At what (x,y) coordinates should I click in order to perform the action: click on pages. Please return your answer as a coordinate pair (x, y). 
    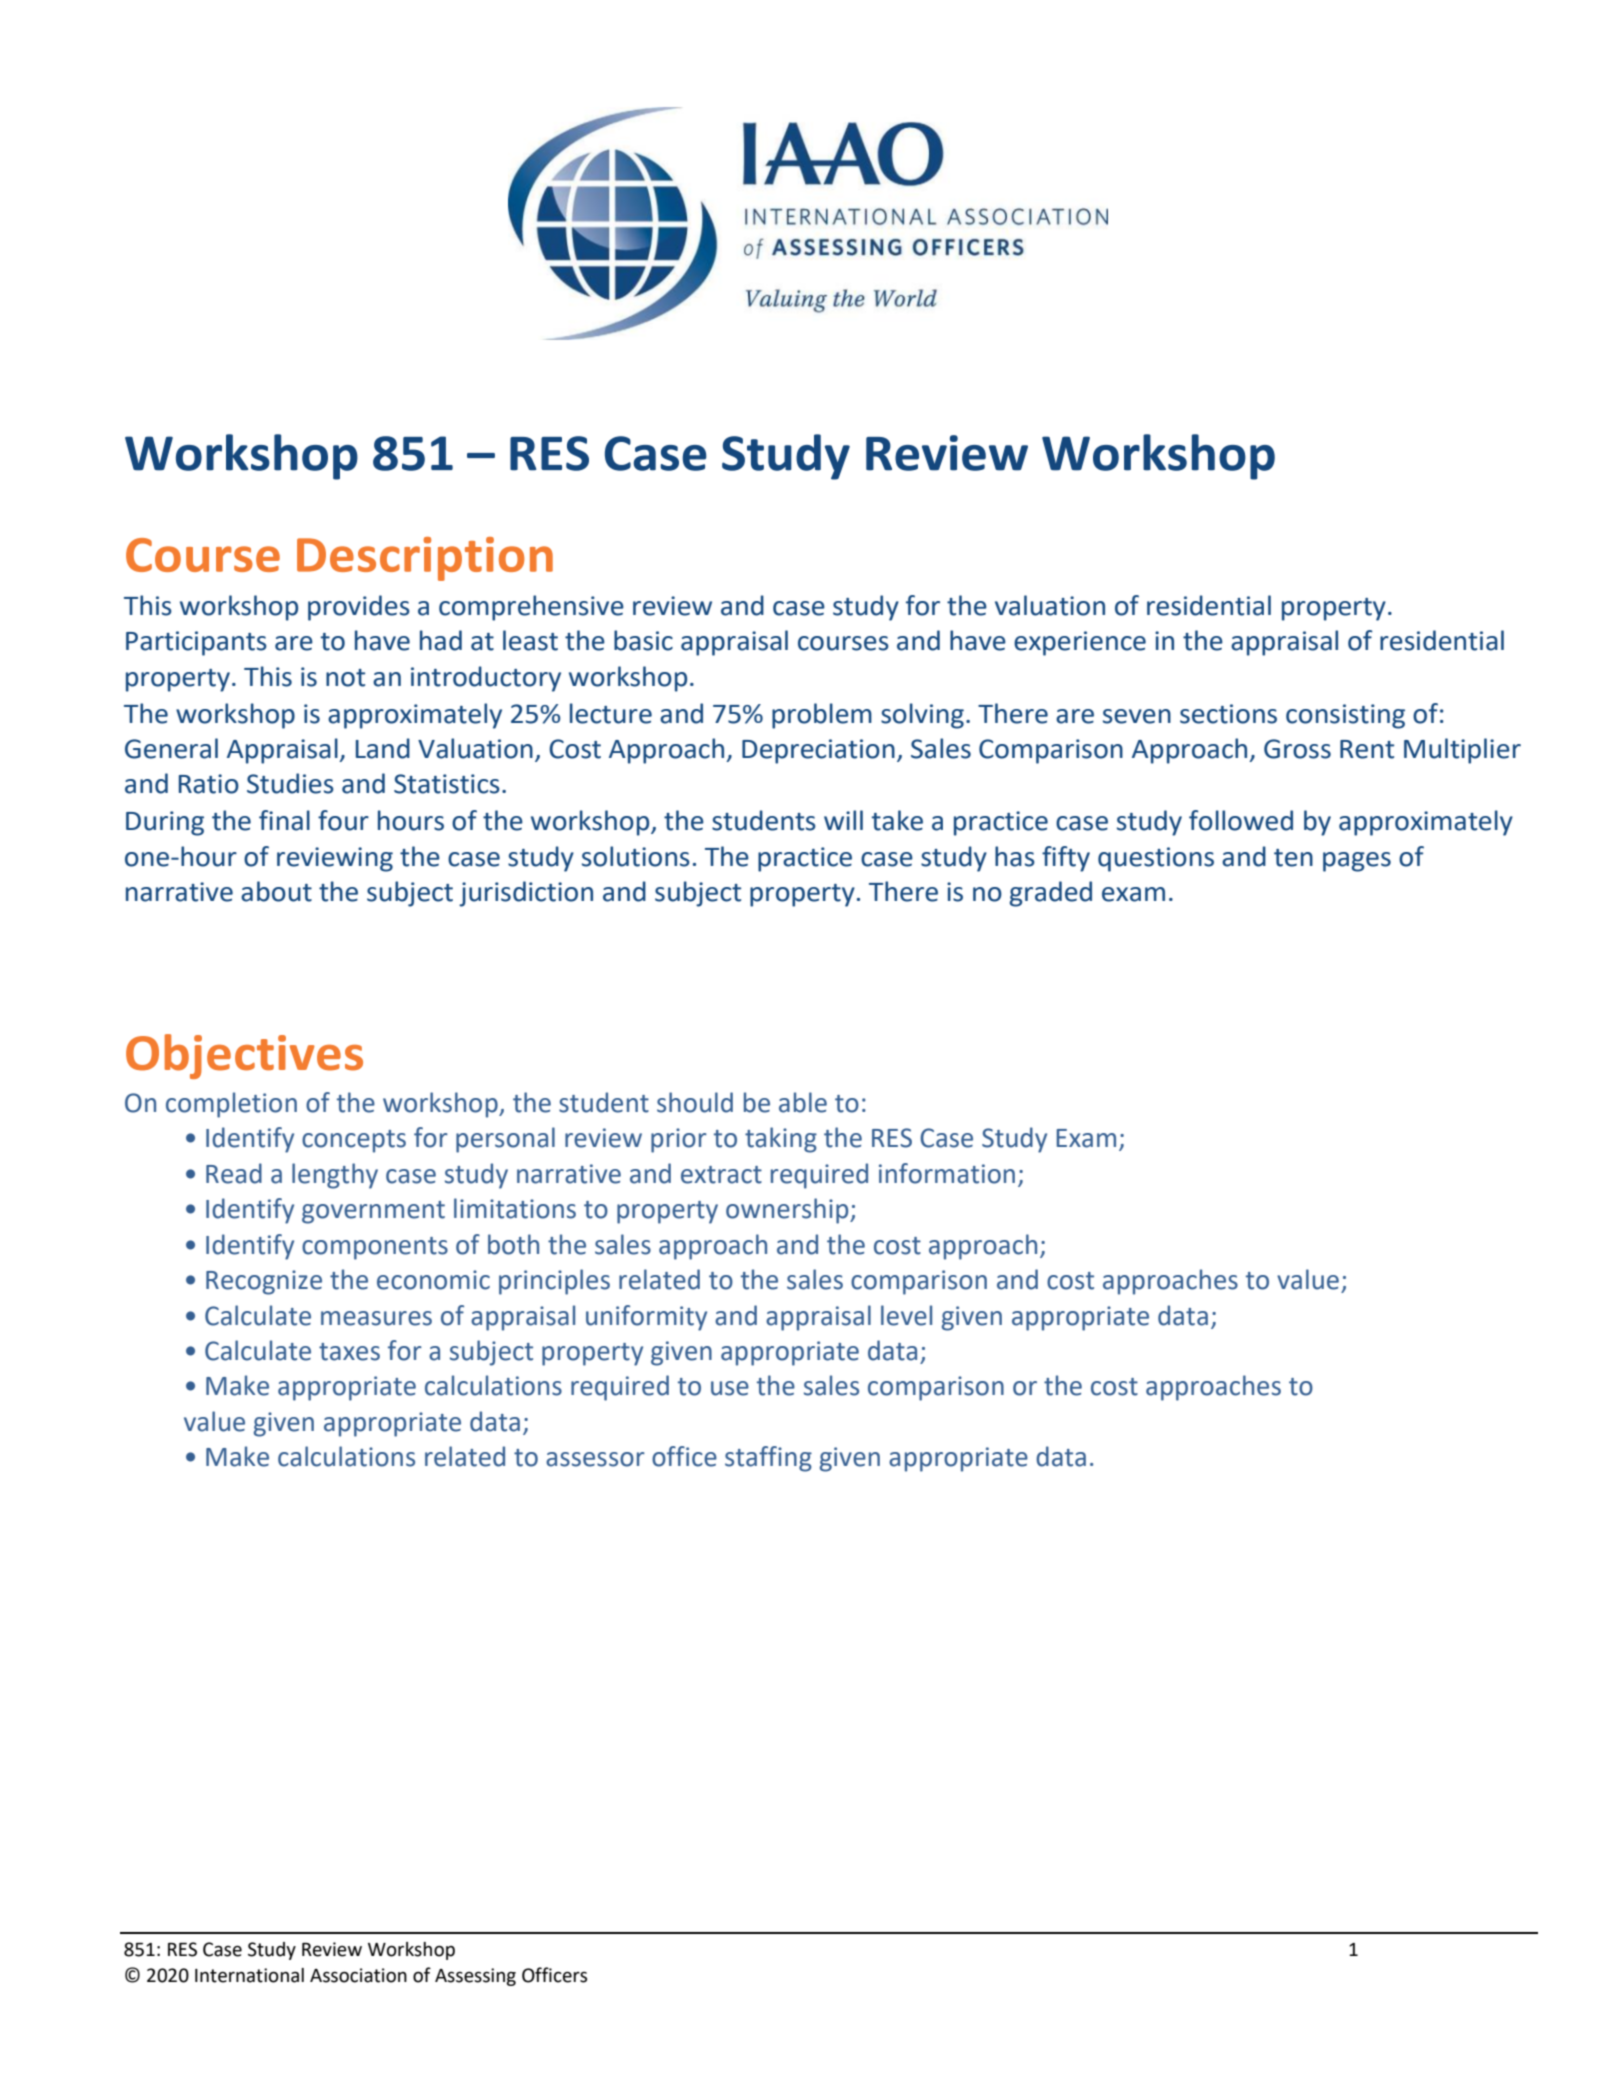
    Looking at the image, I should click on (1357, 862).
